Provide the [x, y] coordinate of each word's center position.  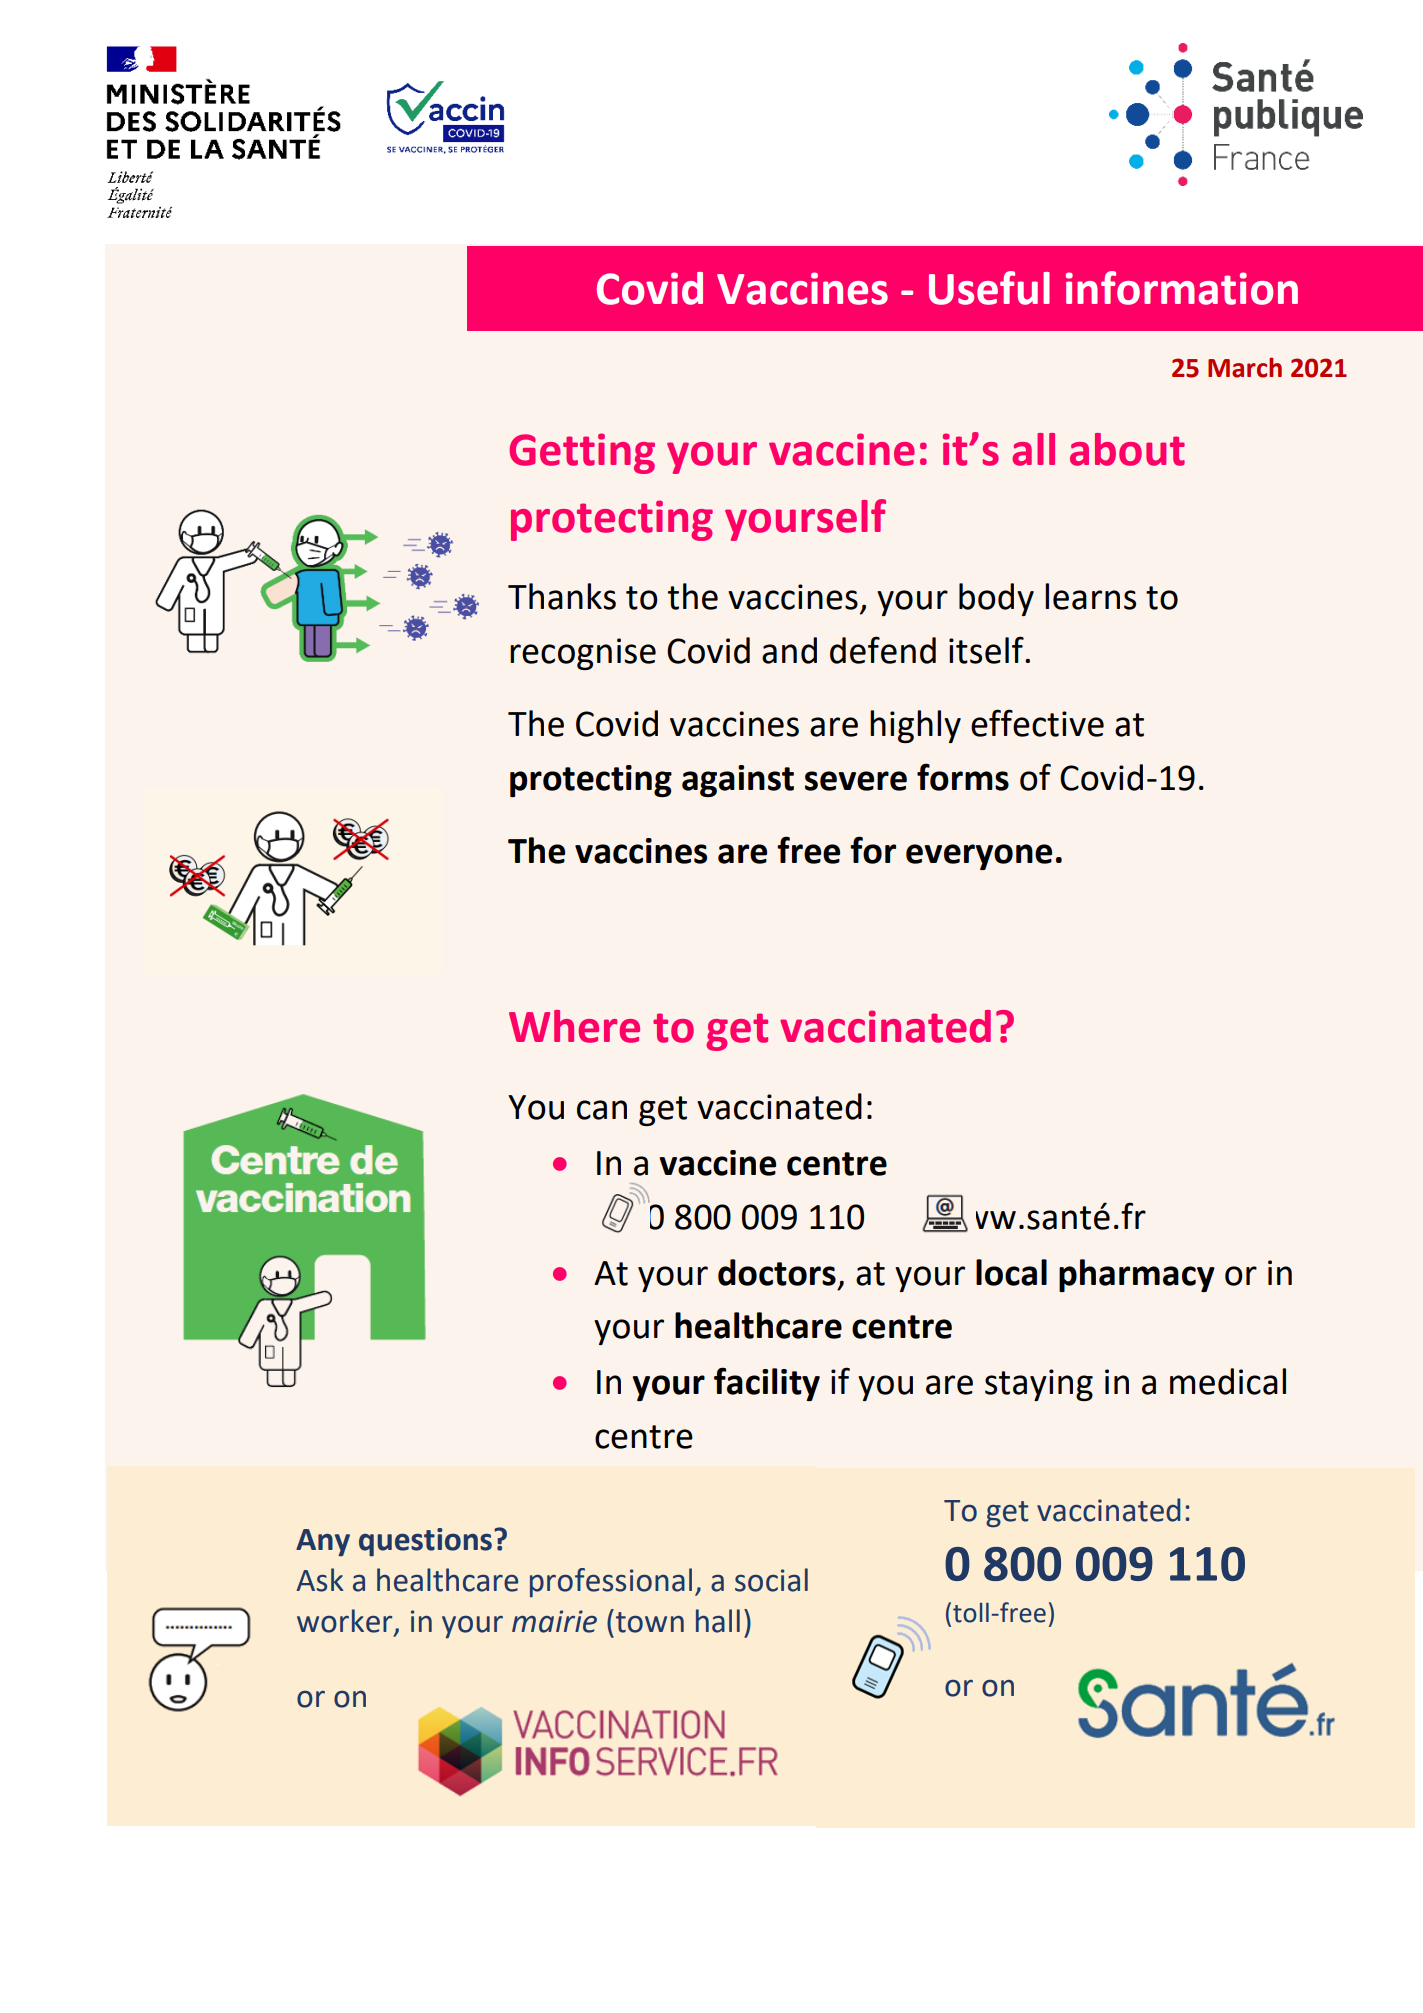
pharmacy [1137, 1275]
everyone [979, 857]
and [789, 650]
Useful [989, 288]
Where [574, 1026]
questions [425, 1542]
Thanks [562, 596]
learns [1090, 596]
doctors [777, 1272]
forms [963, 777]
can [602, 1110]
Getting [582, 453]
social [771, 1580]
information [1182, 288]
